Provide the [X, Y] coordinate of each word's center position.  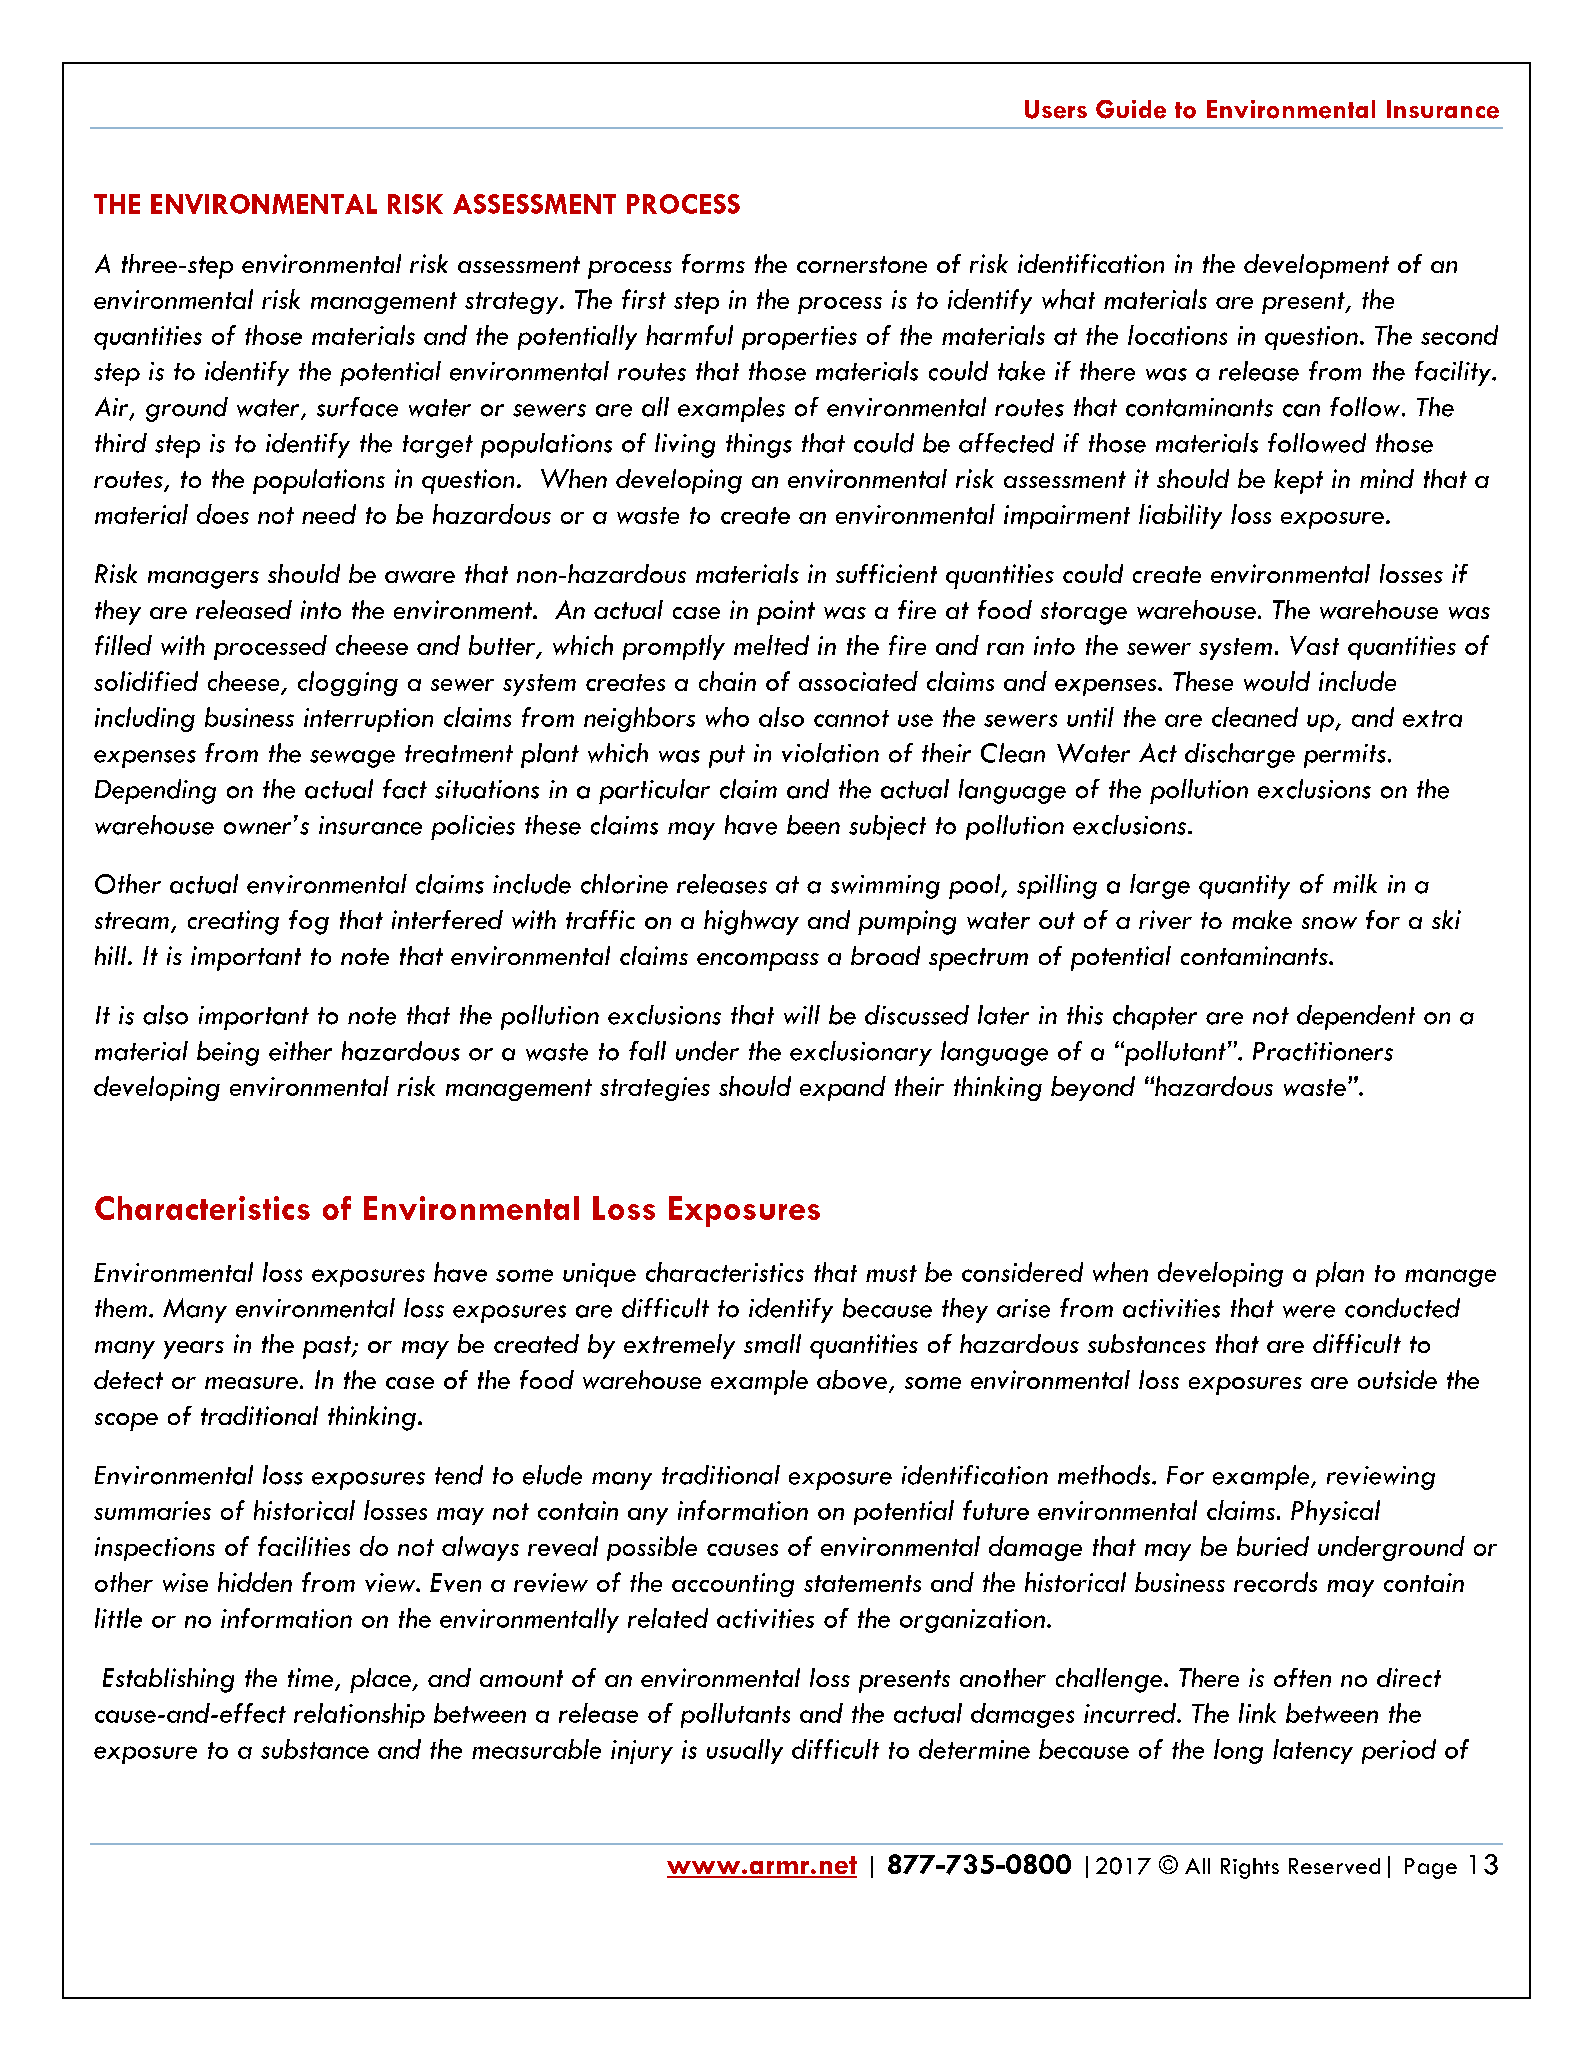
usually [745, 1751]
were [1309, 1311]
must [891, 1273]
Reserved [1334, 1866]
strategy [513, 303]
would [1277, 681]
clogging [348, 683]
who [727, 717]
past [328, 1347]
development [1316, 266]
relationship [359, 1715]
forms [713, 263]
